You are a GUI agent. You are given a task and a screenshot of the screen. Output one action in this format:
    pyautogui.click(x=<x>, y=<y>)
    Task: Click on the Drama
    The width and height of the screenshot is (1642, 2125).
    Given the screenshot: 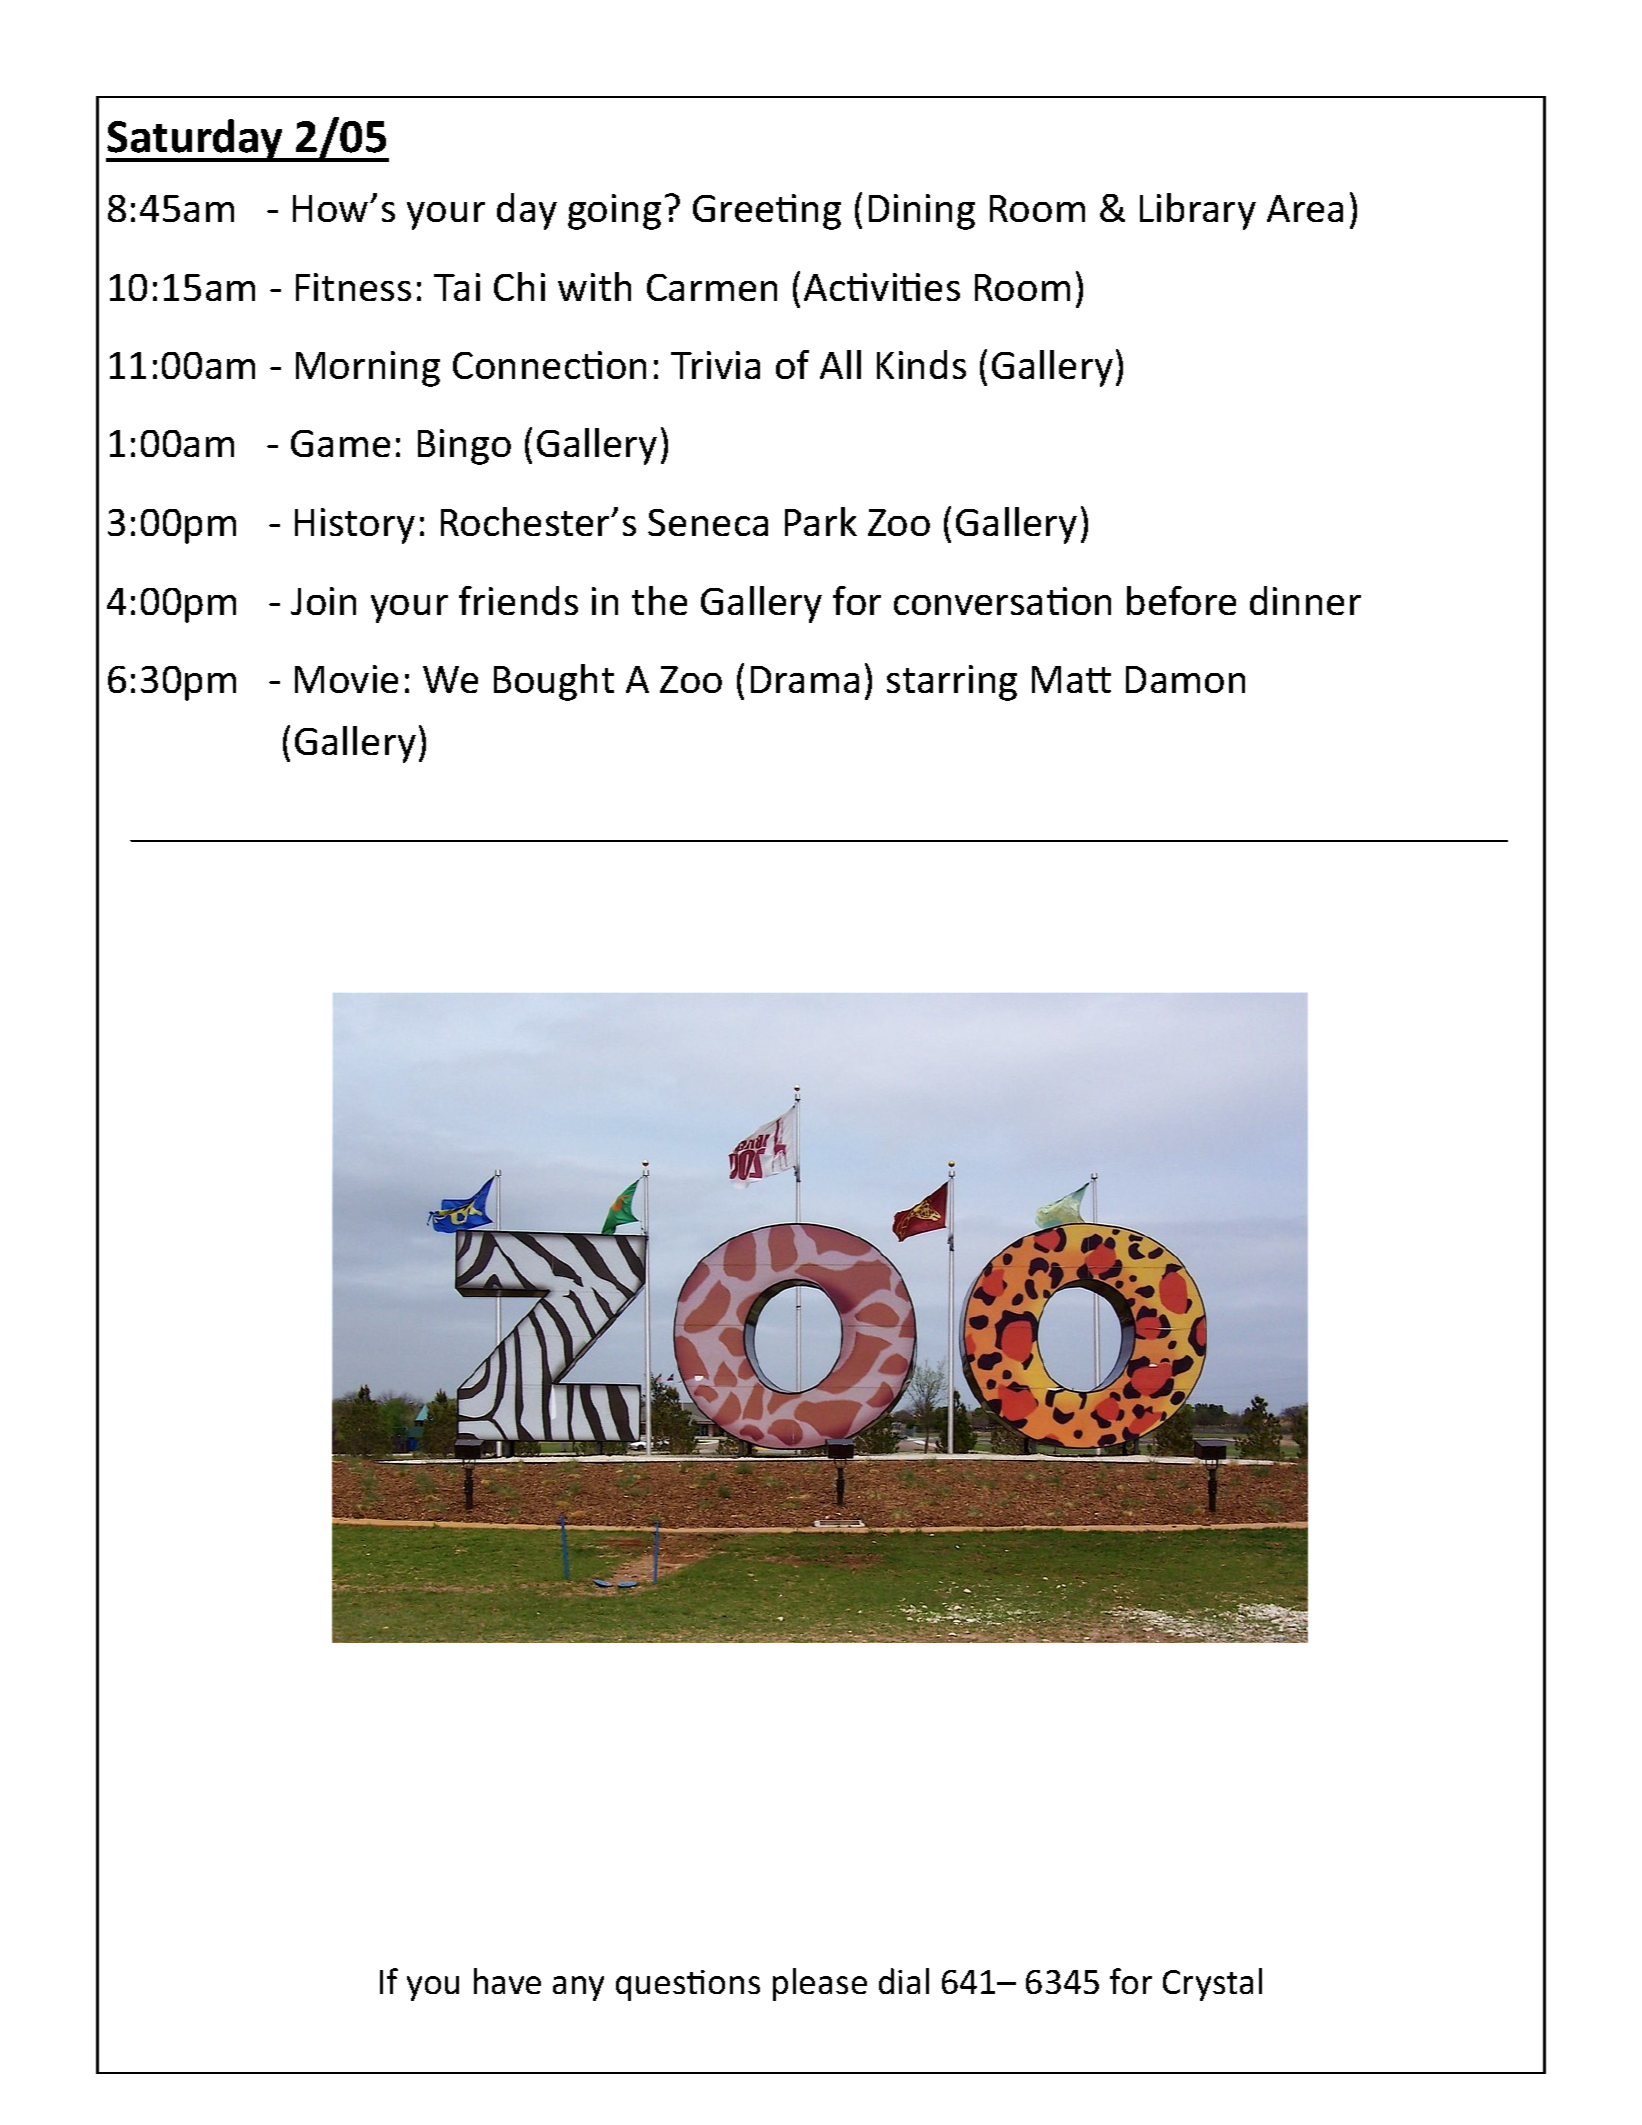 What is the action you would take?
    pyautogui.click(x=805, y=679)
